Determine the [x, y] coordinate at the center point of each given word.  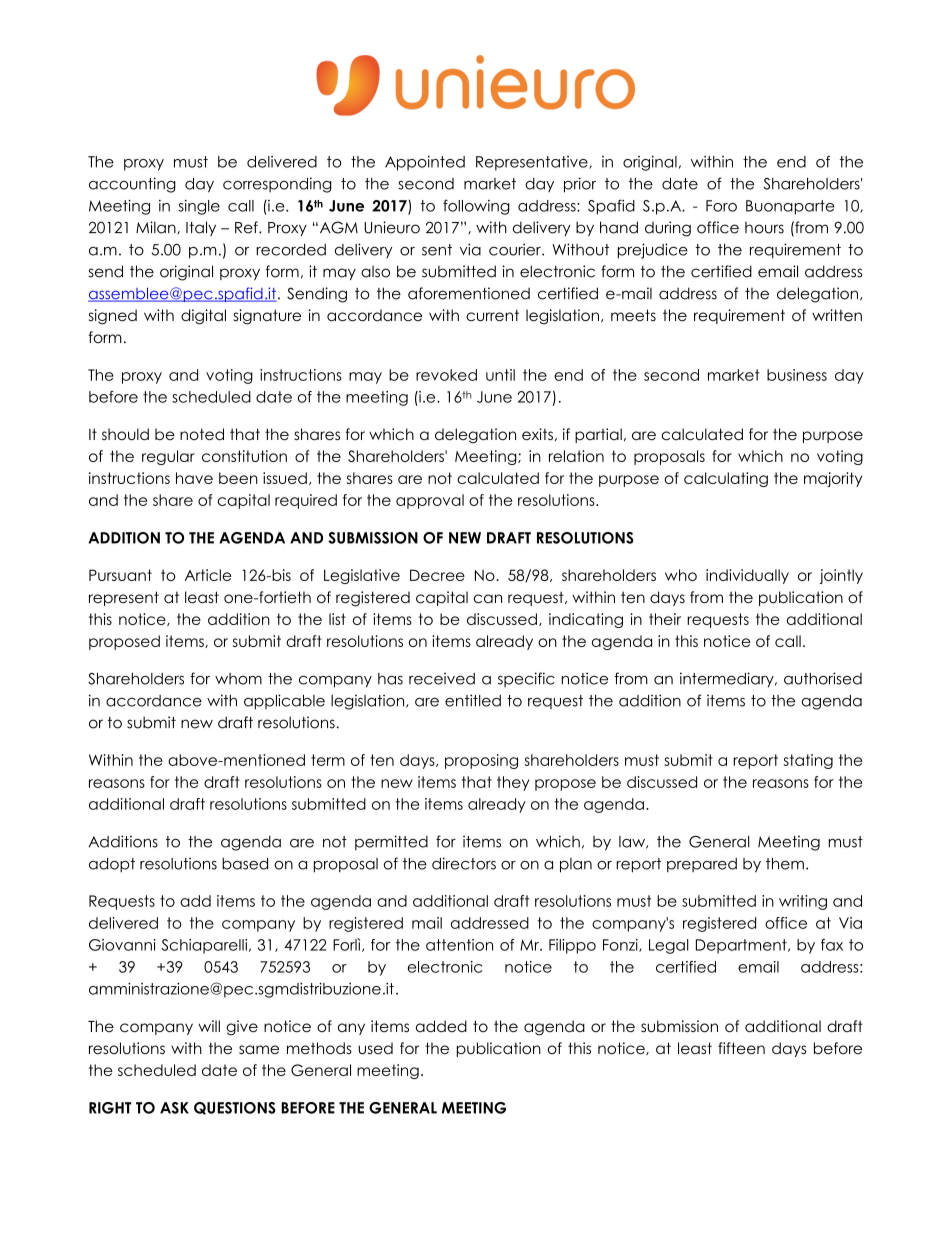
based [245, 864]
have [194, 478]
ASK [174, 1108]
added [441, 1026]
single [199, 207]
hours [764, 228]
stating [808, 761]
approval [430, 501]
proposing [481, 761]
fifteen [741, 1048]
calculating [726, 479]
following [476, 207]
